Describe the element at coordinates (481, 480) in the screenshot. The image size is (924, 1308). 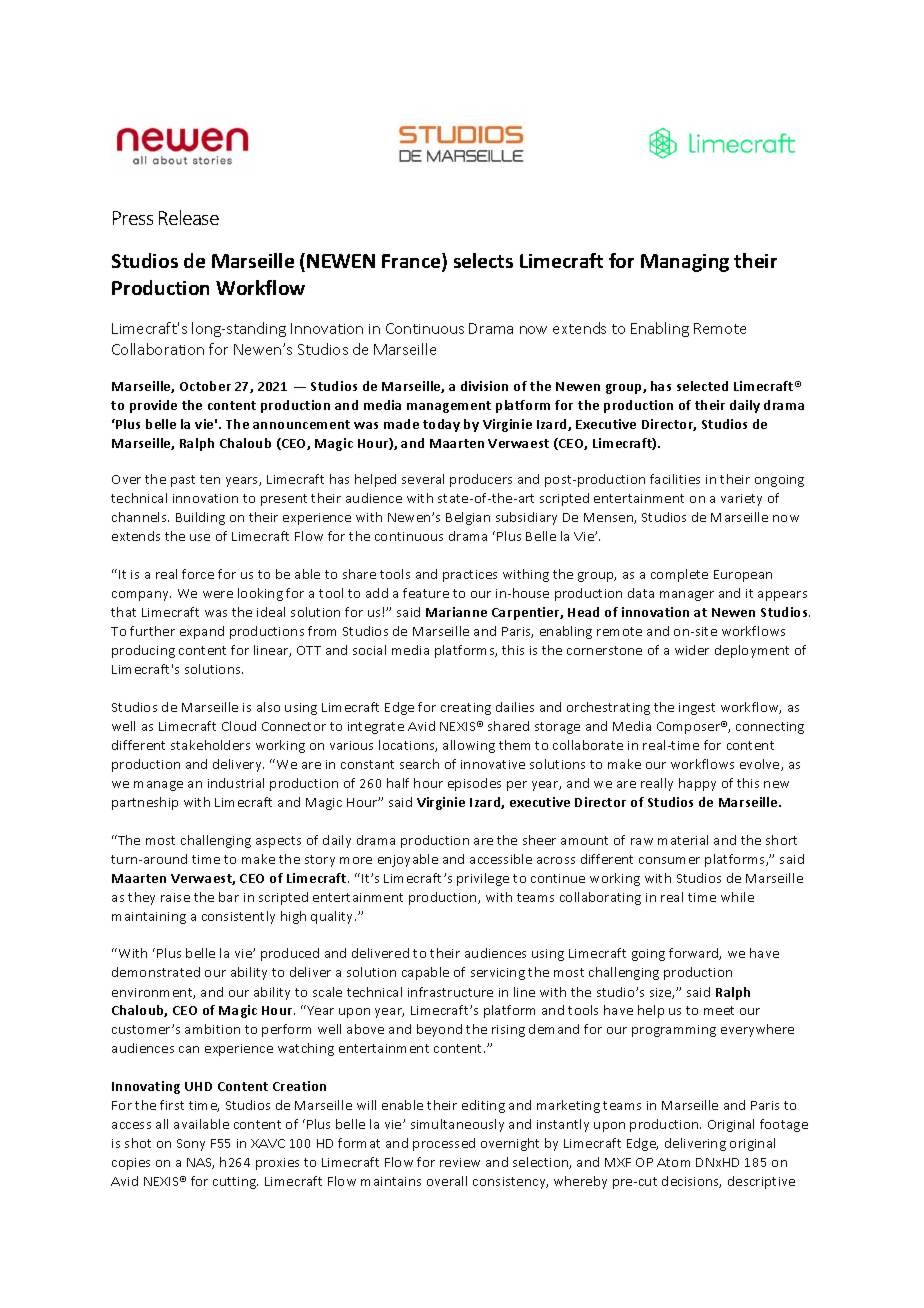
I see `producers` at that location.
